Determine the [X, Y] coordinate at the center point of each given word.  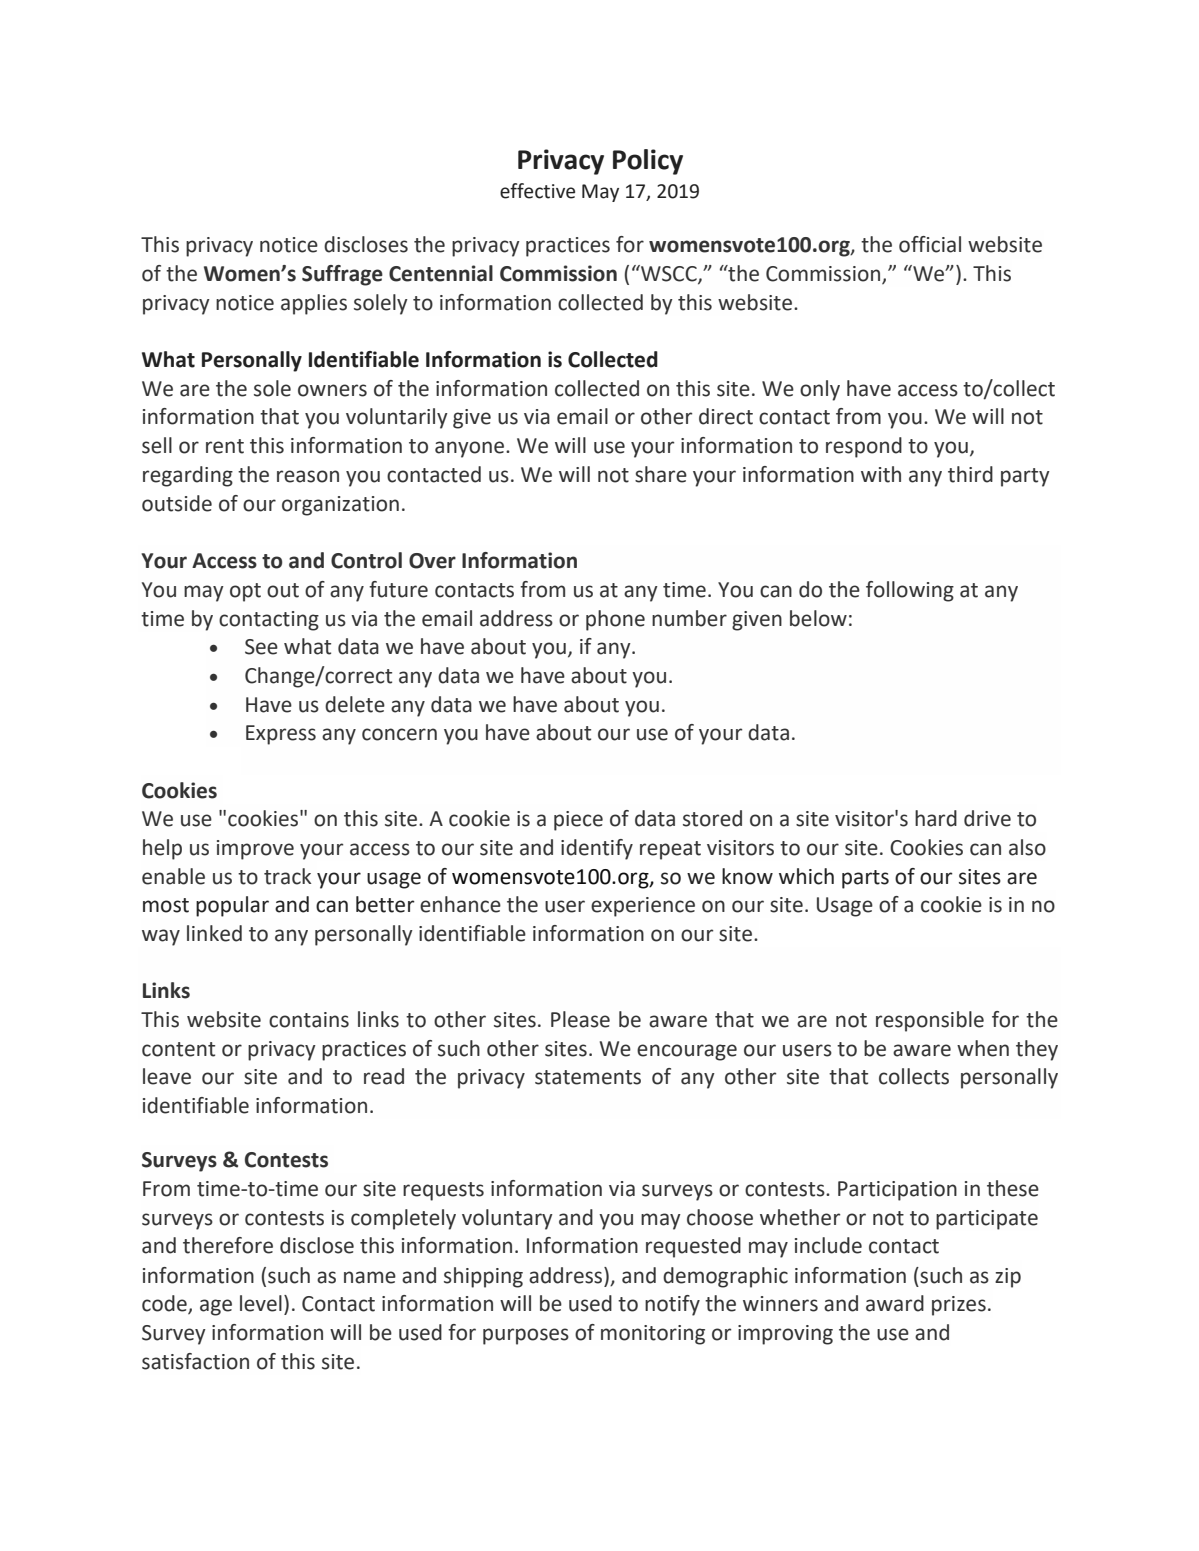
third [970, 474]
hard [936, 818]
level [261, 1303]
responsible [930, 1021]
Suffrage [342, 275]
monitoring [653, 1335]
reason [308, 476]
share [661, 474]
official [930, 244]
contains [309, 1020]
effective [537, 191]
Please [580, 1019]
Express [281, 735]
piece [578, 821]
